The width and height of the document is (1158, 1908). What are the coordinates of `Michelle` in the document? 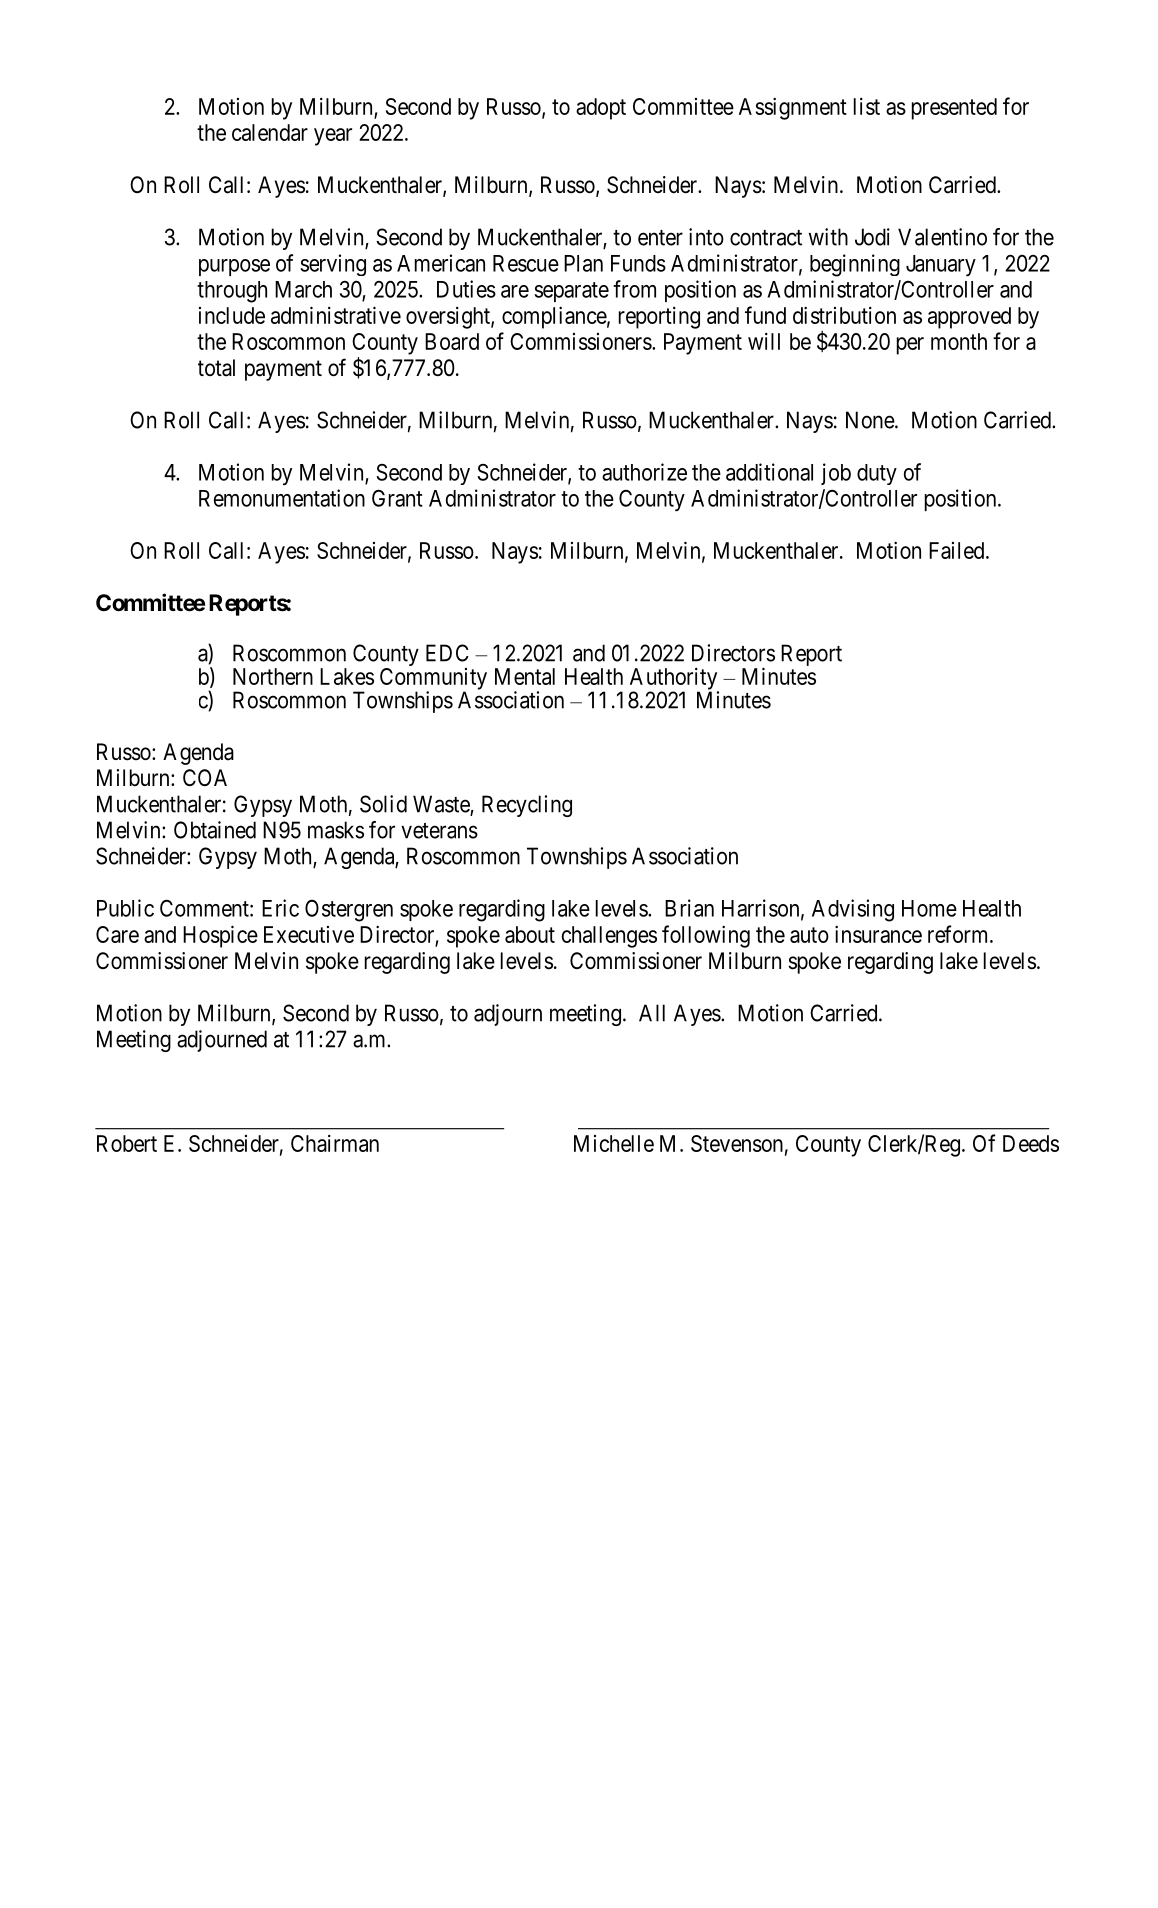 It's located at (614, 1143).
